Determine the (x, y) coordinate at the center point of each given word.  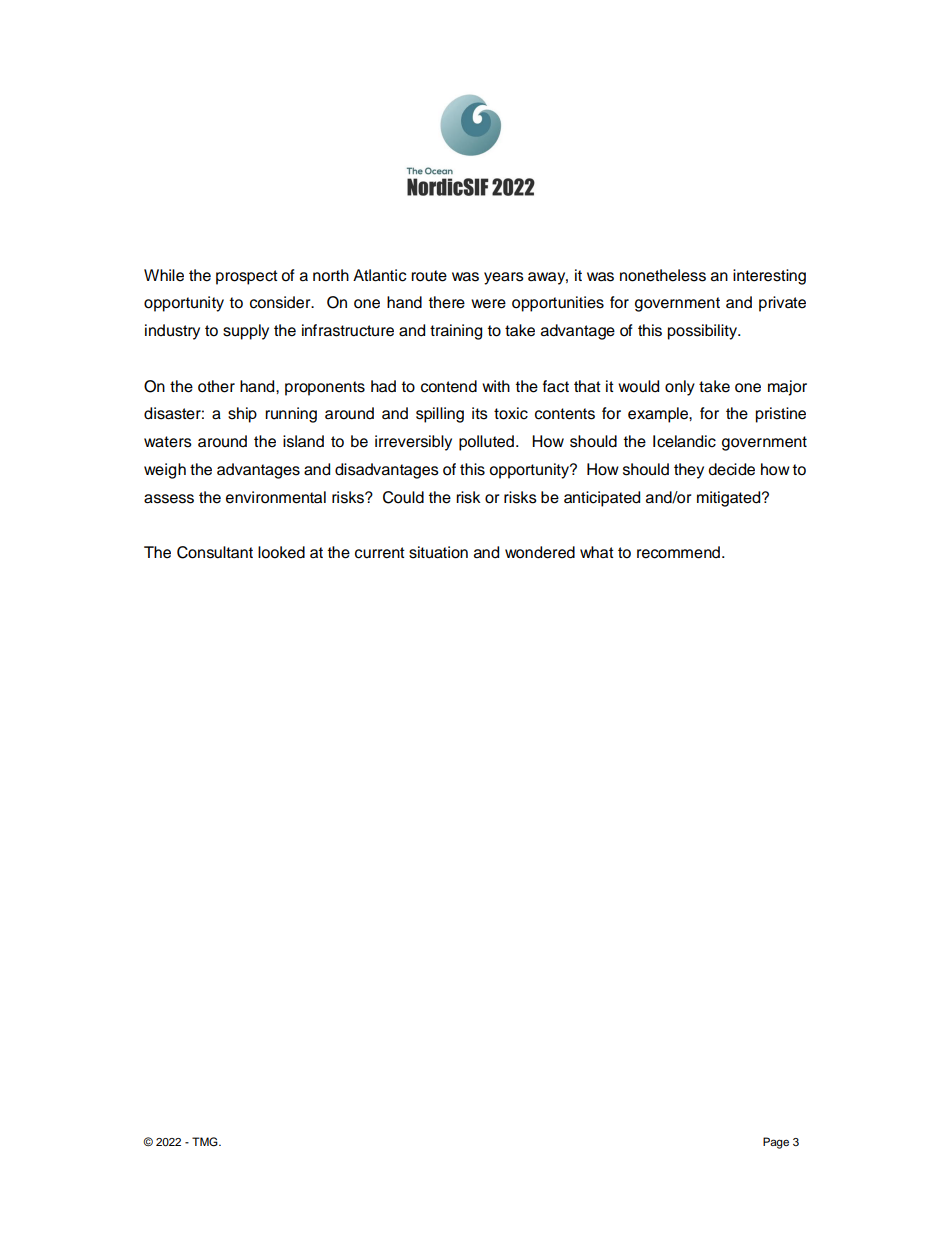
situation (438, 552)
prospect (247, 277)
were (488, 304)
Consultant (215, 552)
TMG (206, 1142)
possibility (703, 332)
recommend (678, 552)
